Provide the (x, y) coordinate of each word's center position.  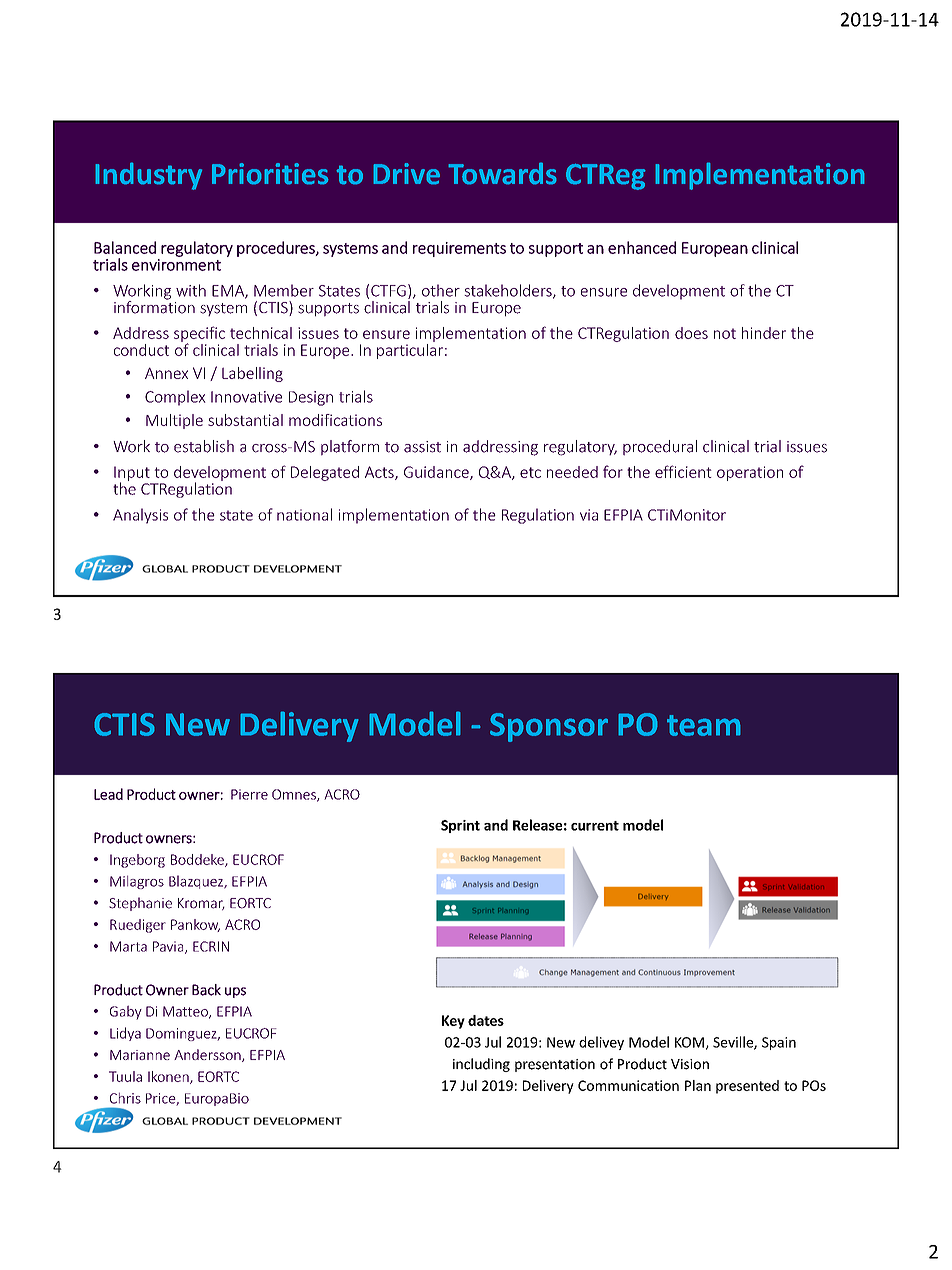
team (704, 725)
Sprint (460, 826)
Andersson (208, 1055)
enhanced (642, 247)
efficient (683, 471)
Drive (406, 174)
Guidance (437, 473)
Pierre (249, 794)
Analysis (140, 516)
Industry (149, 176)
